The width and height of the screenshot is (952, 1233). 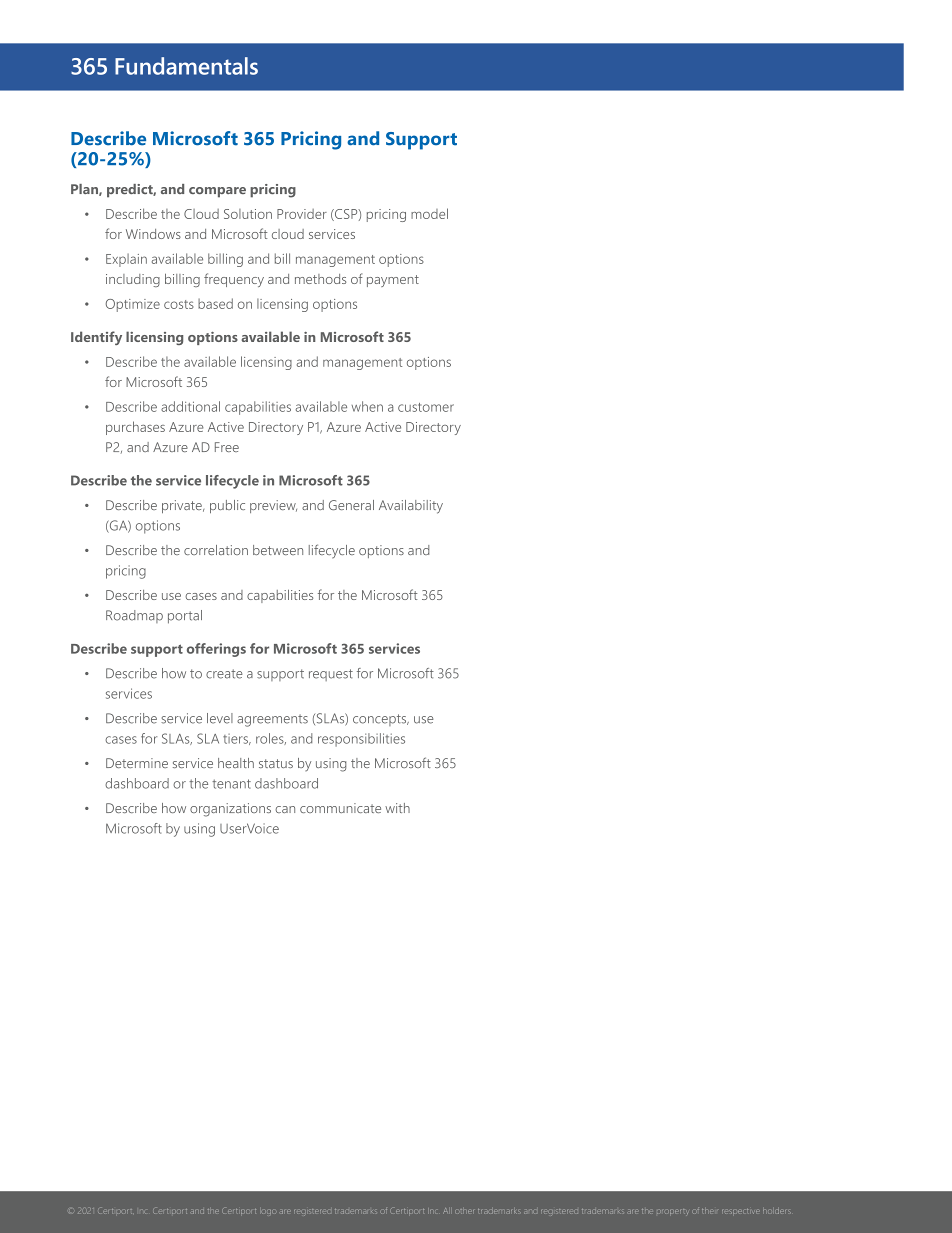 I want to click on with, so click(x=397, y=808).
